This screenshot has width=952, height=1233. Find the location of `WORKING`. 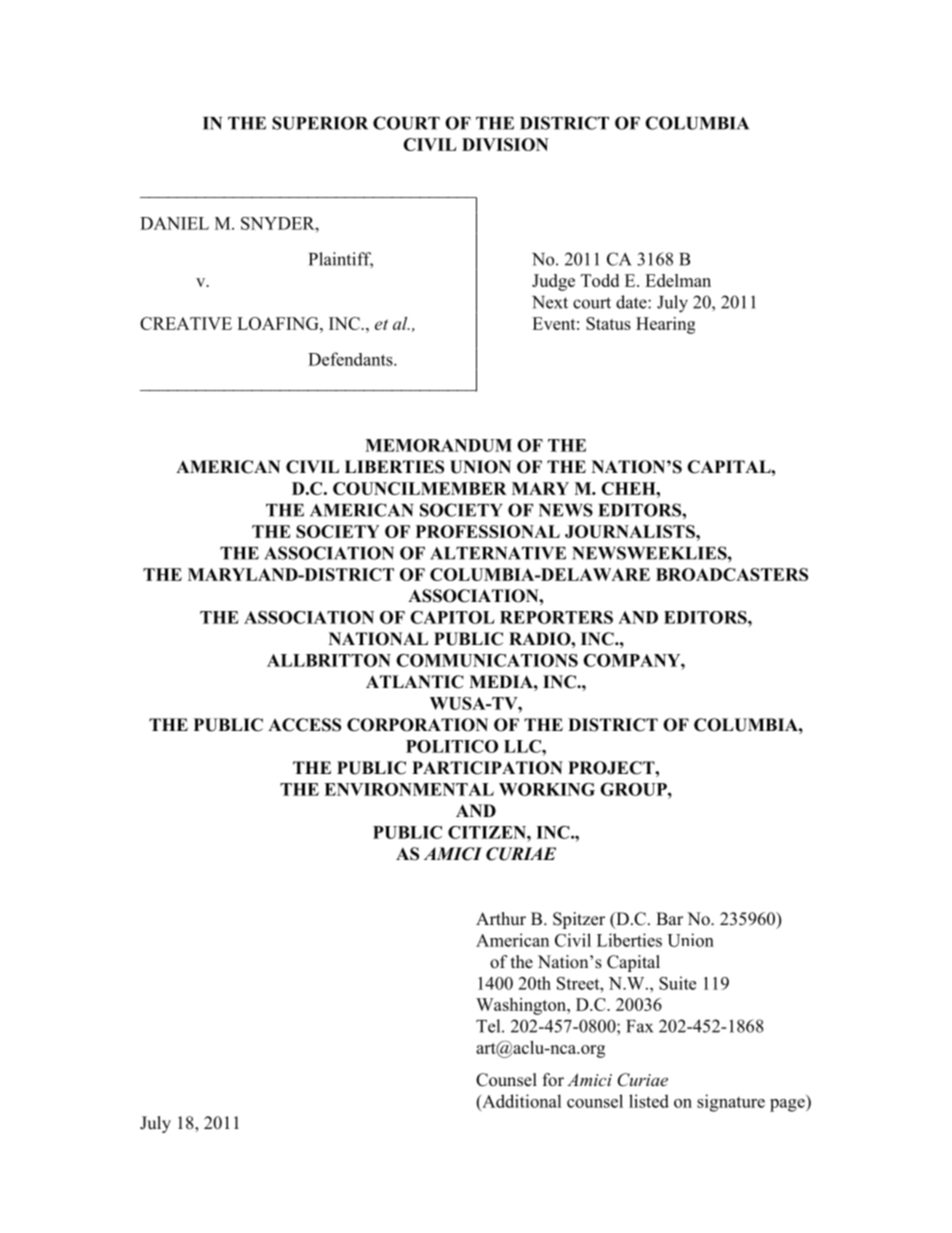

WORKING is located at coordinates (547, 789).
